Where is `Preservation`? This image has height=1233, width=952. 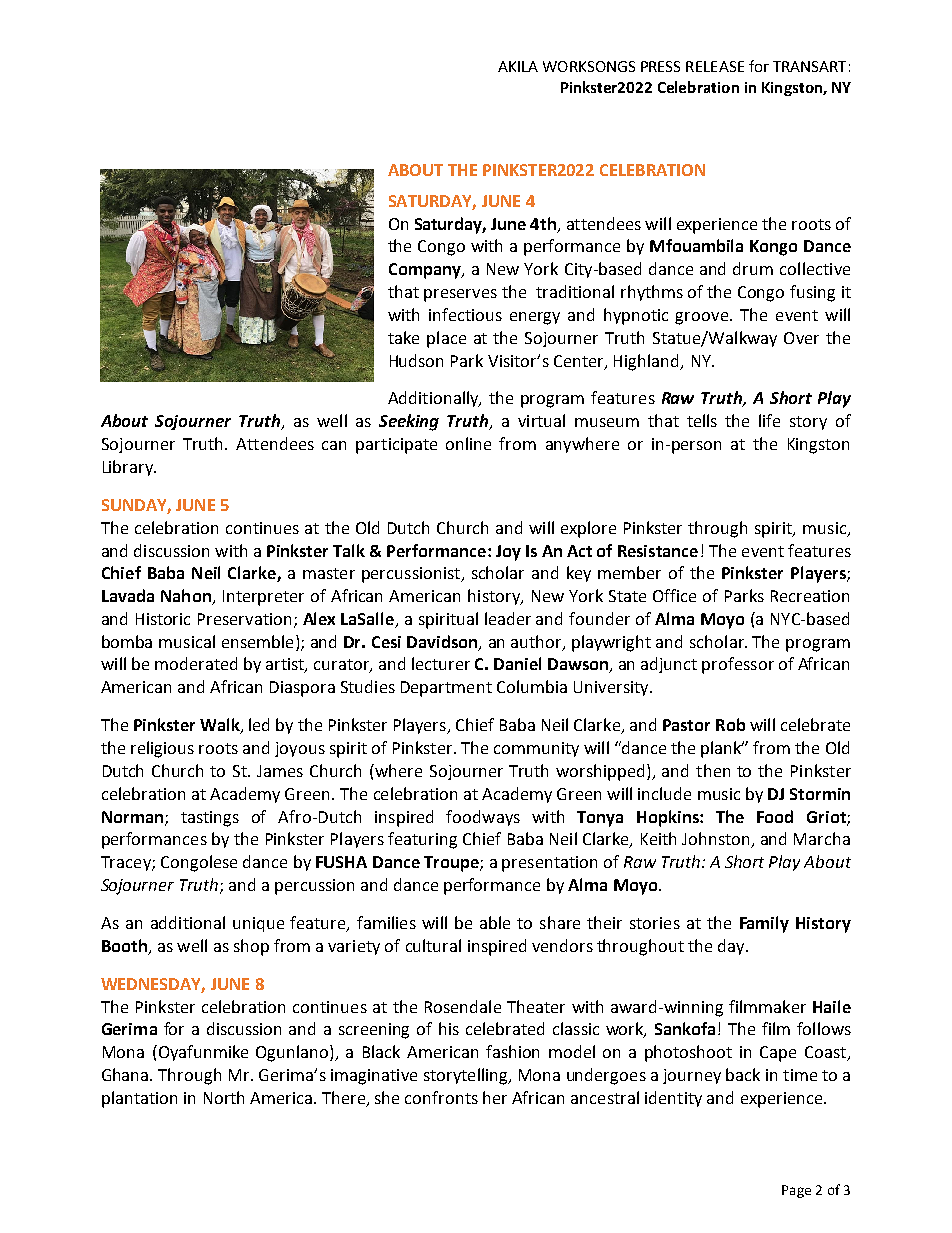
Preservation is located at coordinates (244, 619).
